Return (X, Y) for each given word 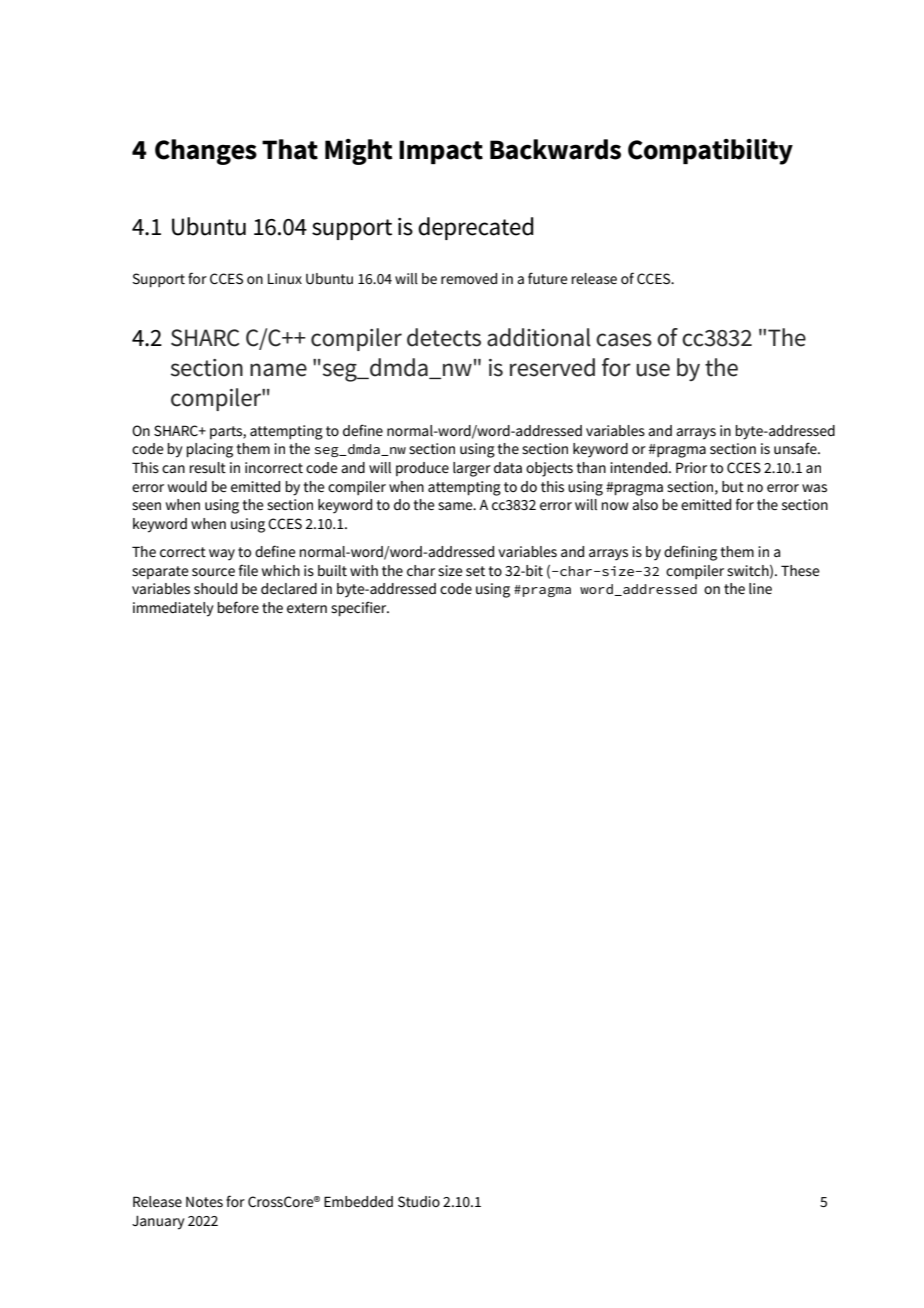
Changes (206, 152)
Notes (204, 1202)
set (475, 571)
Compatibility (710, 152)
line (760, 588)
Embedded (358, 1201)
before (238, 607)
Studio (419, 1201)
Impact (441, 152)
